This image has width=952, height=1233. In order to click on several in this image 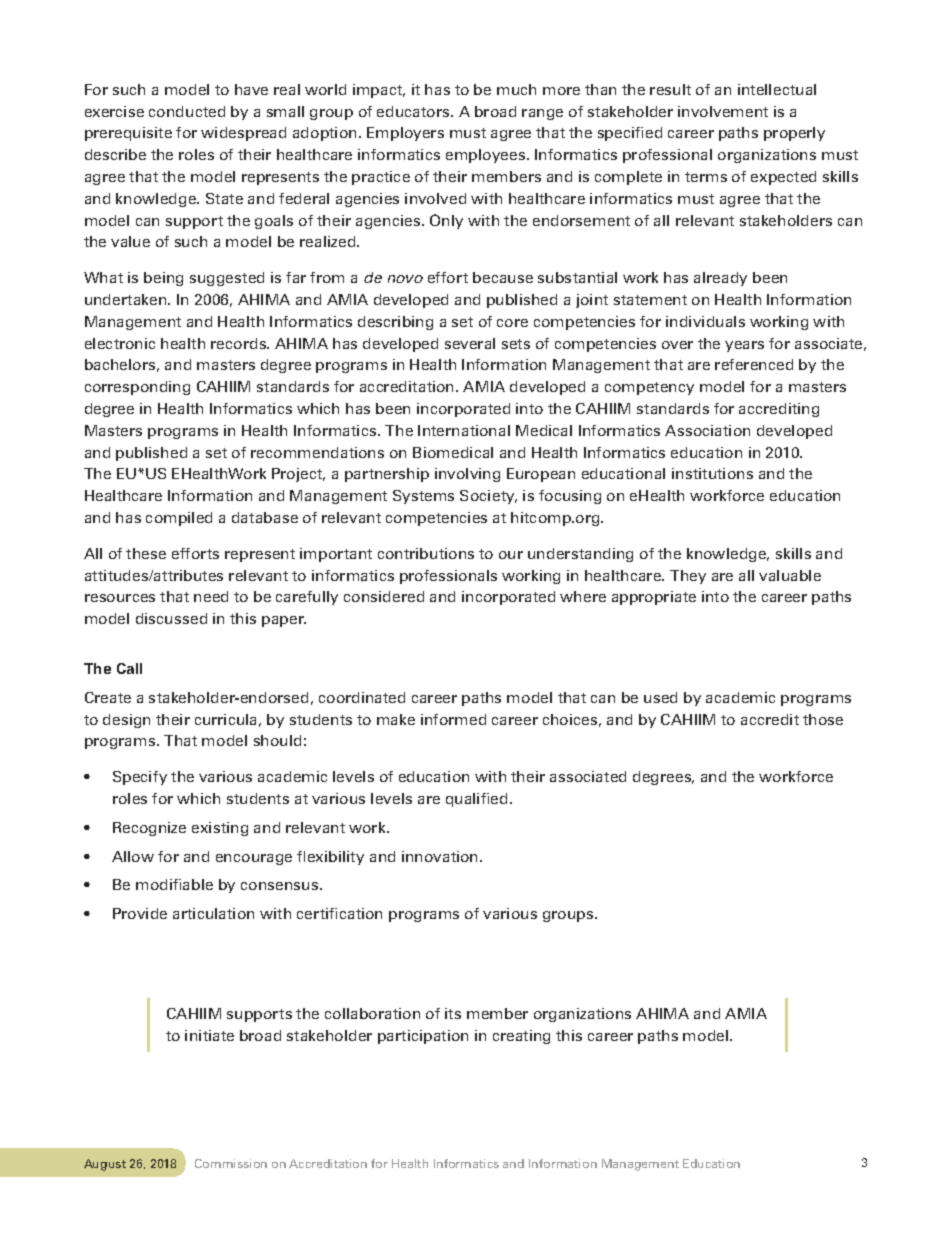, I will do `click(470, 343)`.
